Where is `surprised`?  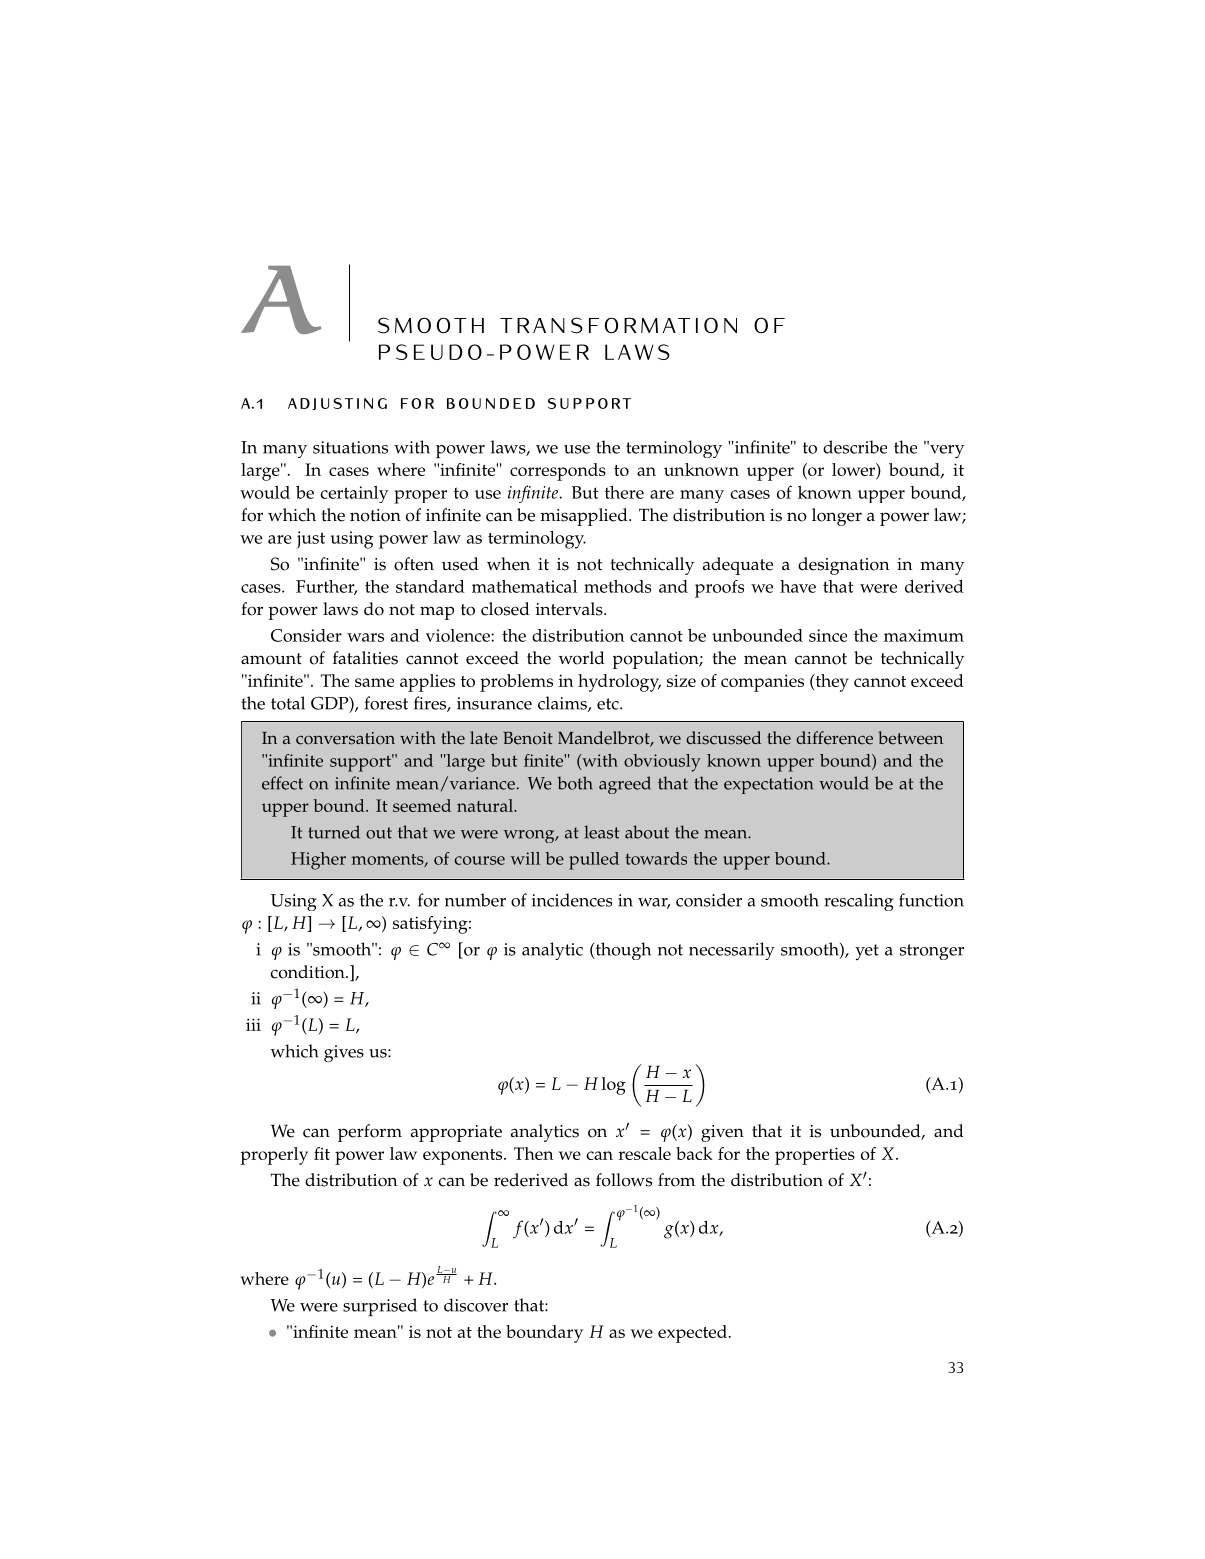 surprised is located at coordinates (380, 1307).
